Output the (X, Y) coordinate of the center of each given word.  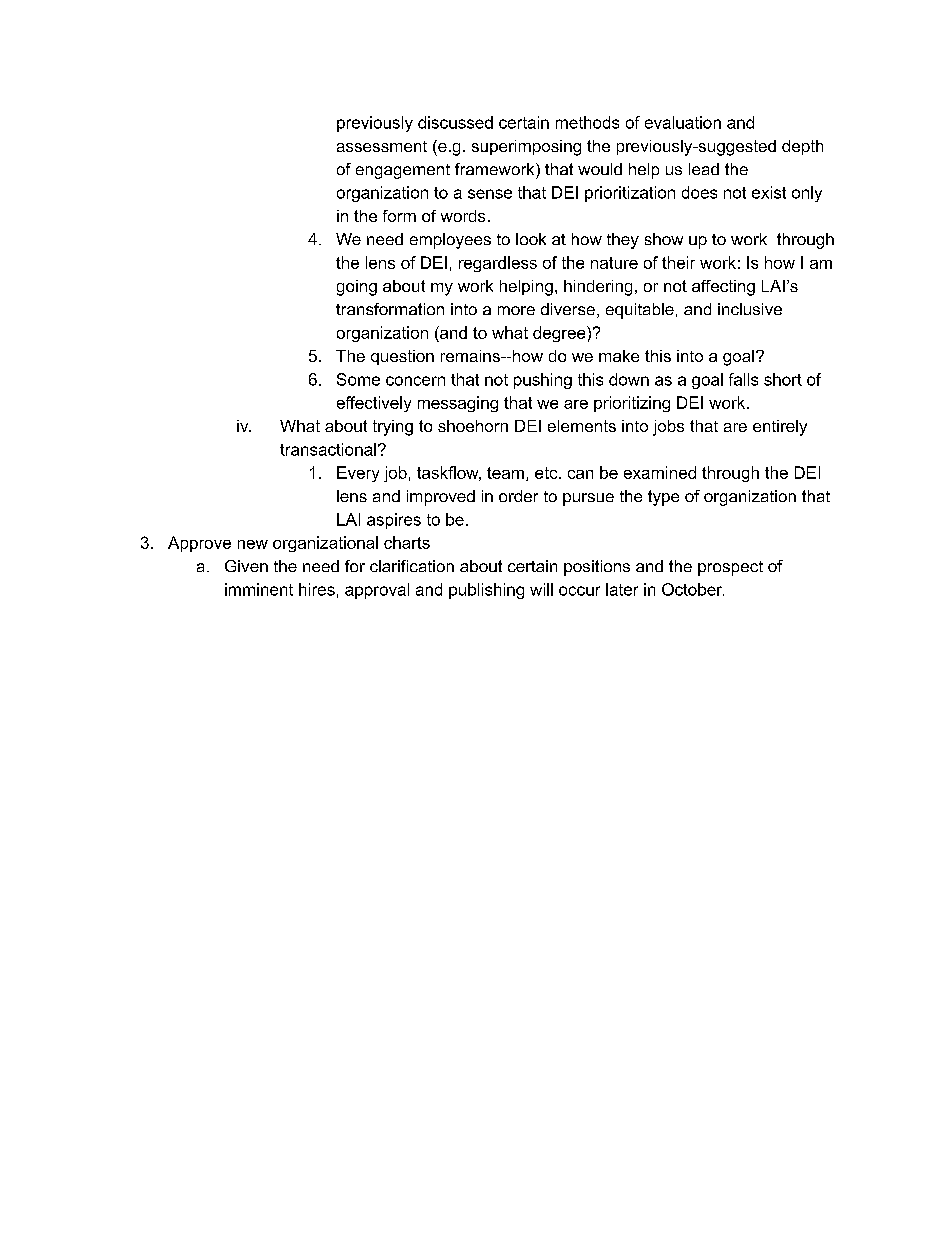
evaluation (683, 122)
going (357, 288)
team (505, 473)
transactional (328, 449)
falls (743, 379)
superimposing (526, 148)
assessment (382, 146)
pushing (543, 381)
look (531, 239)
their (678, 262)
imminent (259, 589)
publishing (486, 591)
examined (660, 472)
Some (358, 379)
